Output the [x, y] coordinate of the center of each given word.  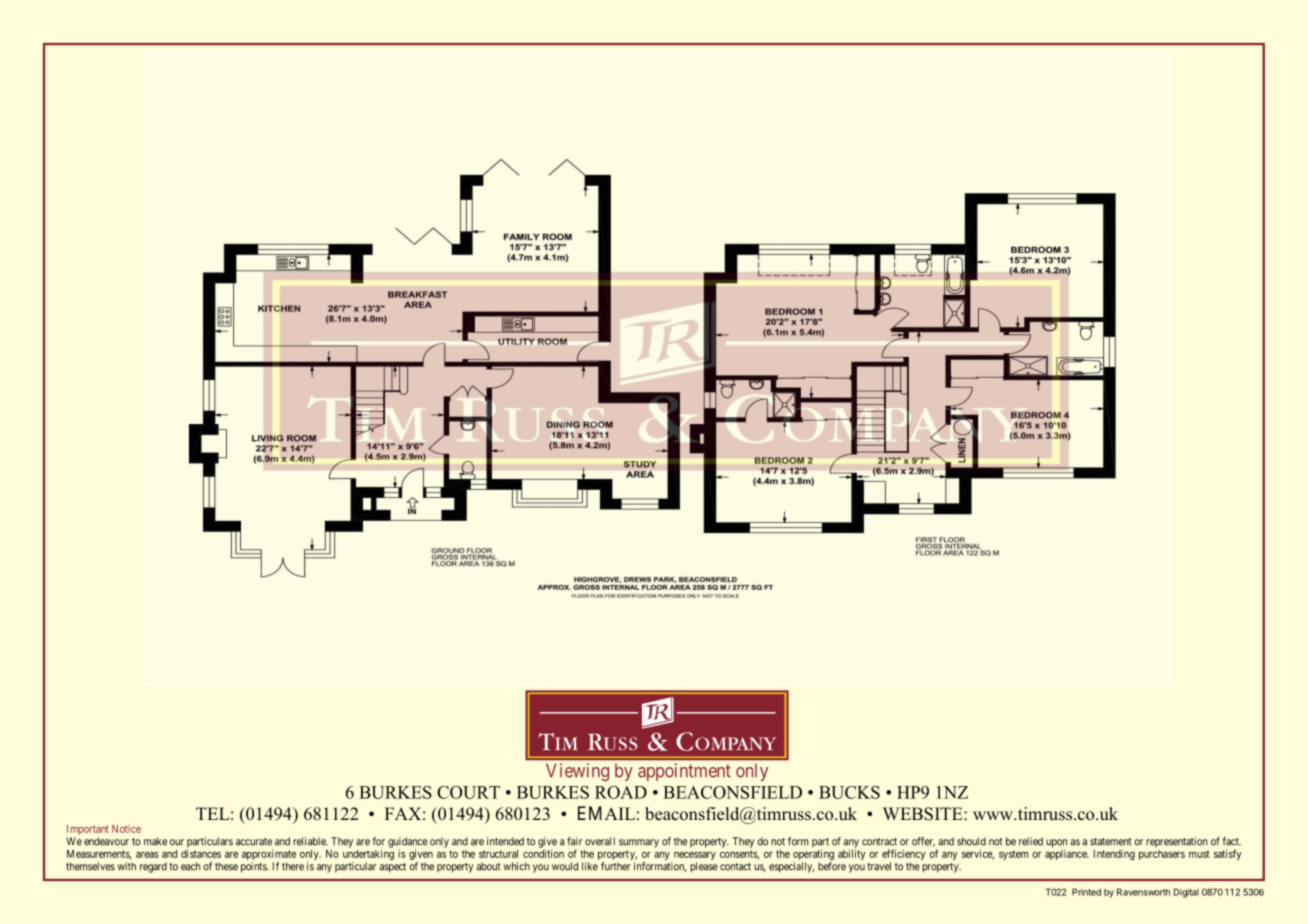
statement [1110, 842]
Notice [126, 829]
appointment [684, 772]
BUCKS [849, 792]
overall [600, 841]
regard [153, 867]
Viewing [577, 772]
